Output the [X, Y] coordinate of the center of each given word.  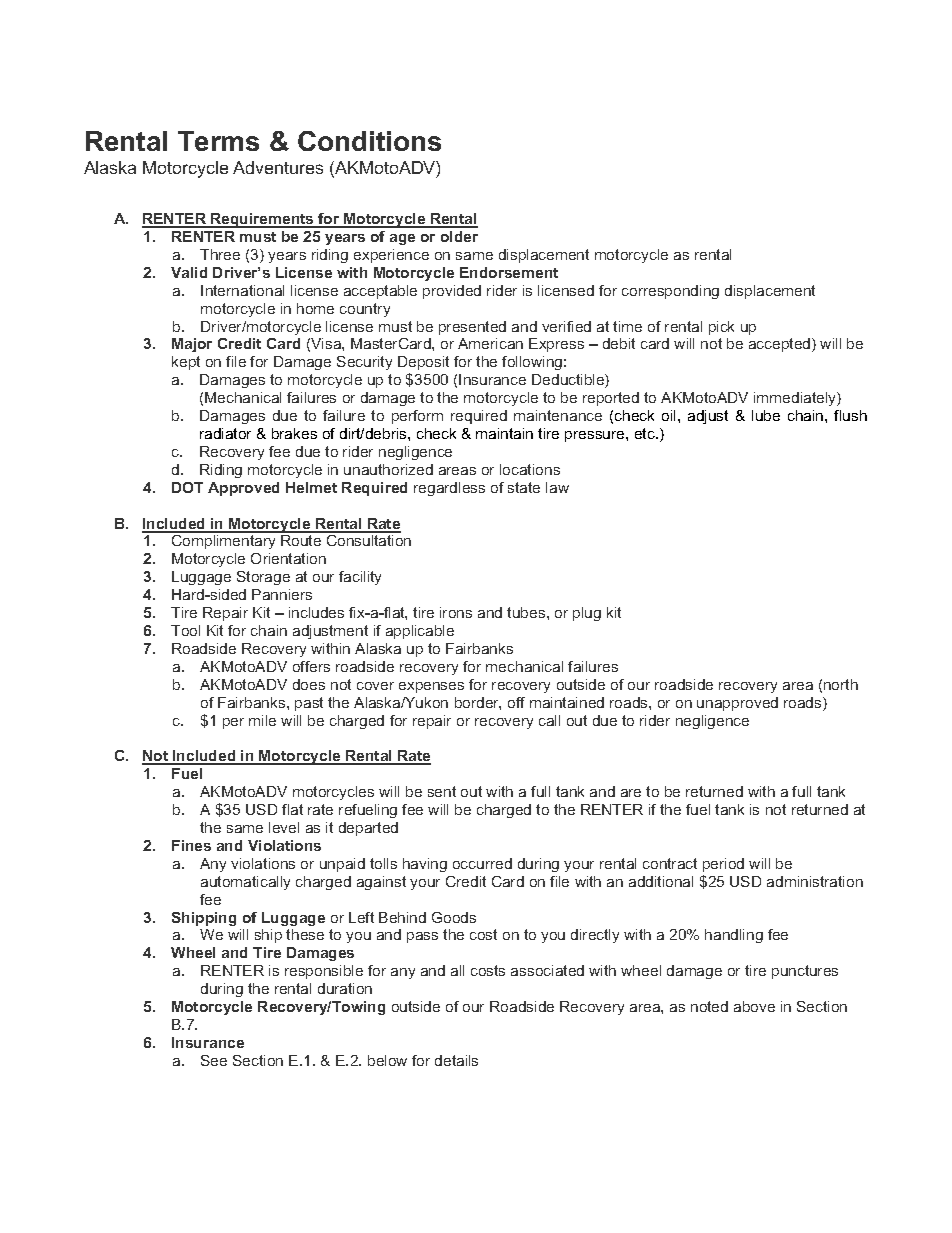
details [456, 1060]
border [478, 703]
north [841, 684]
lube [766, 415]
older [459, 236]
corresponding [670, 292]
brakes [294, 433]
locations [530, 469]
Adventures [278, 167]
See [214, 1060]
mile [262, 720]
